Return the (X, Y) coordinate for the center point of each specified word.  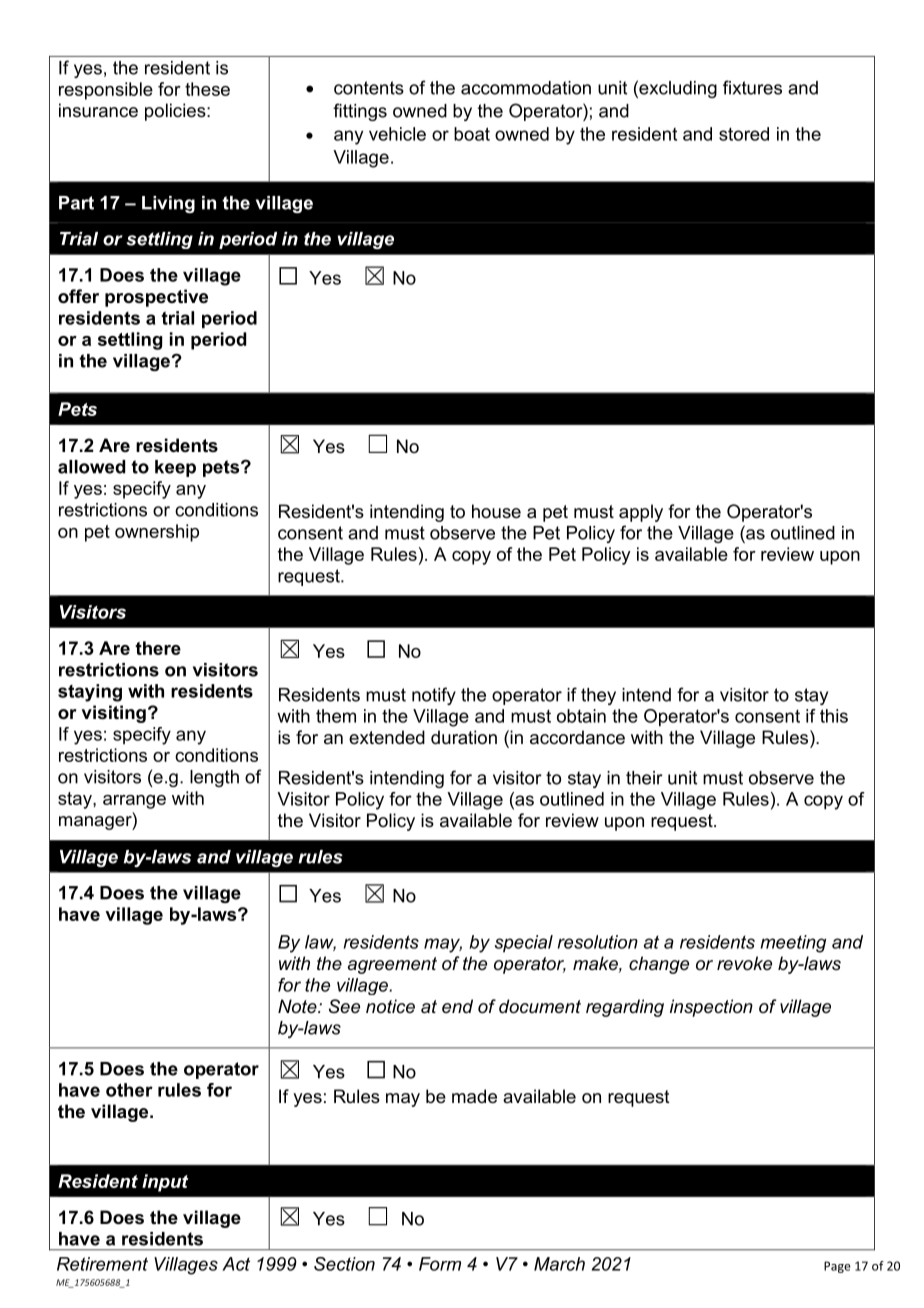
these (207, 89)
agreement (392, 965)
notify (434, 696)
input (165, 1183)
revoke (744, 963)
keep (175, 468)
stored (744, 134)
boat (472, 134)
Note (298, 1006)
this (834, 716)
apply (641, 513)
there (158, 648)
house (496, 511)
